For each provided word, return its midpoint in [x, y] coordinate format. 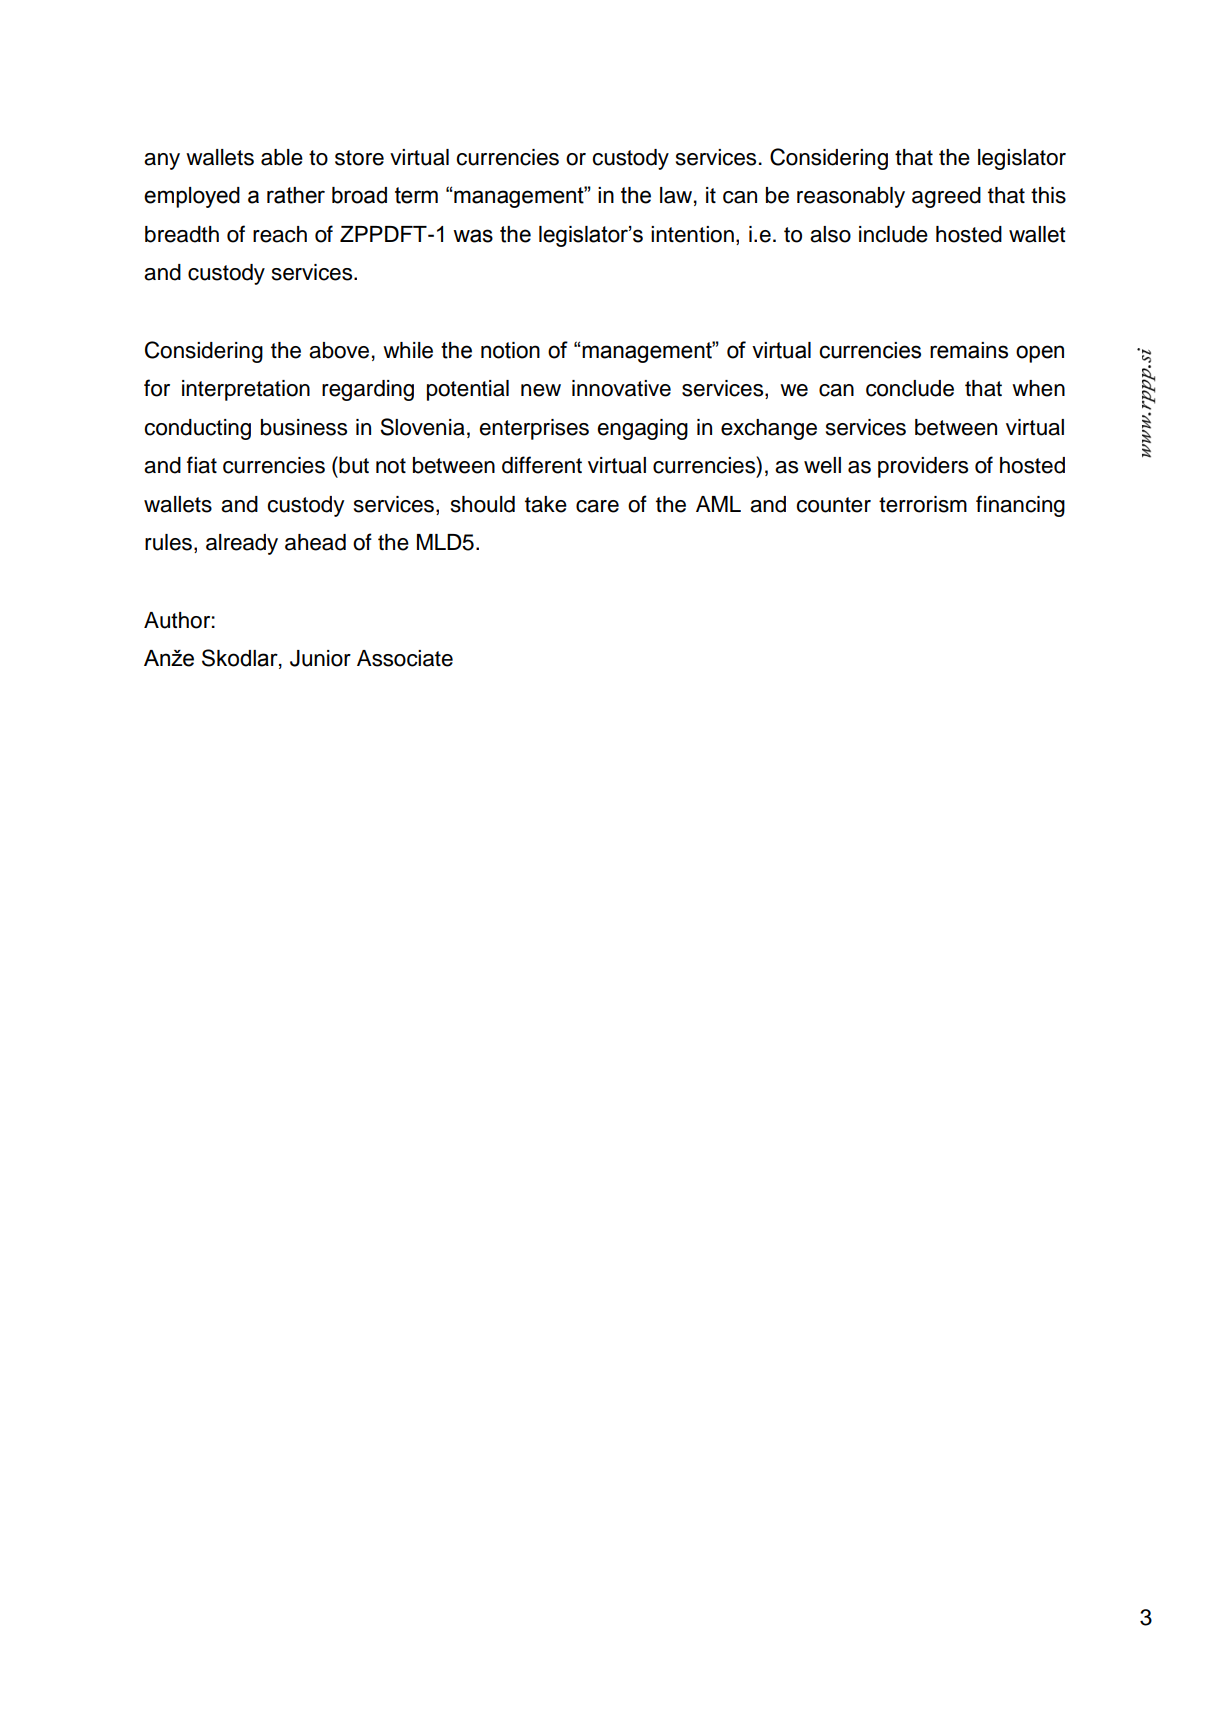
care [597, 506]
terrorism [923, 504]
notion [510, 350]
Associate [405, 658]
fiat [202, 465]
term [416, 195]
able [282, 157]
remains [969, 350]
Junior [320, 658]
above [339, 350]
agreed [946, 197]
